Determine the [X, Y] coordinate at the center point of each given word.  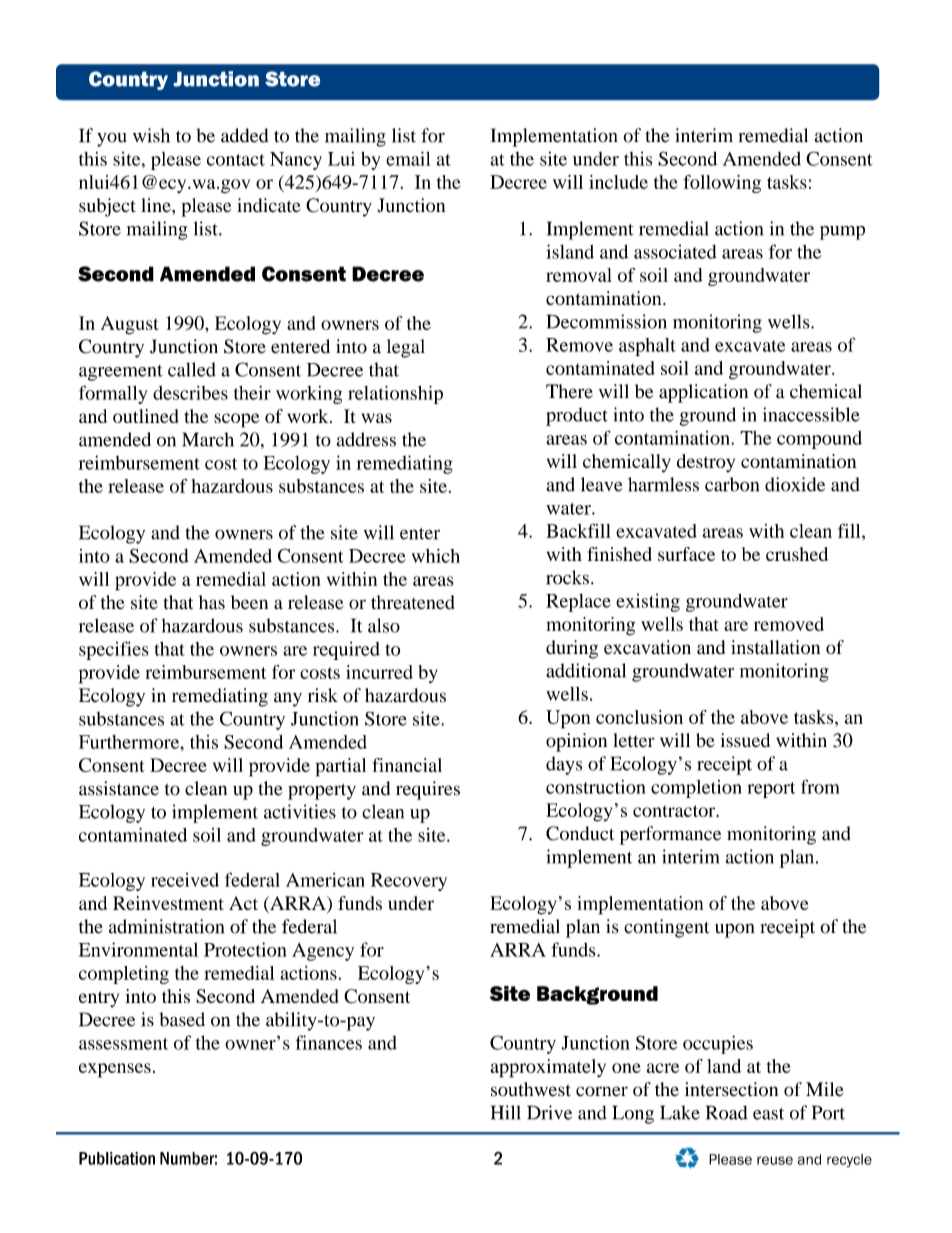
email [408, 158]
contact [236, 160]
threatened [413, 602]
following [722, 184]
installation [775, 647]
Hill [506, 1112]
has [212, 602]
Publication [117, 1158]
